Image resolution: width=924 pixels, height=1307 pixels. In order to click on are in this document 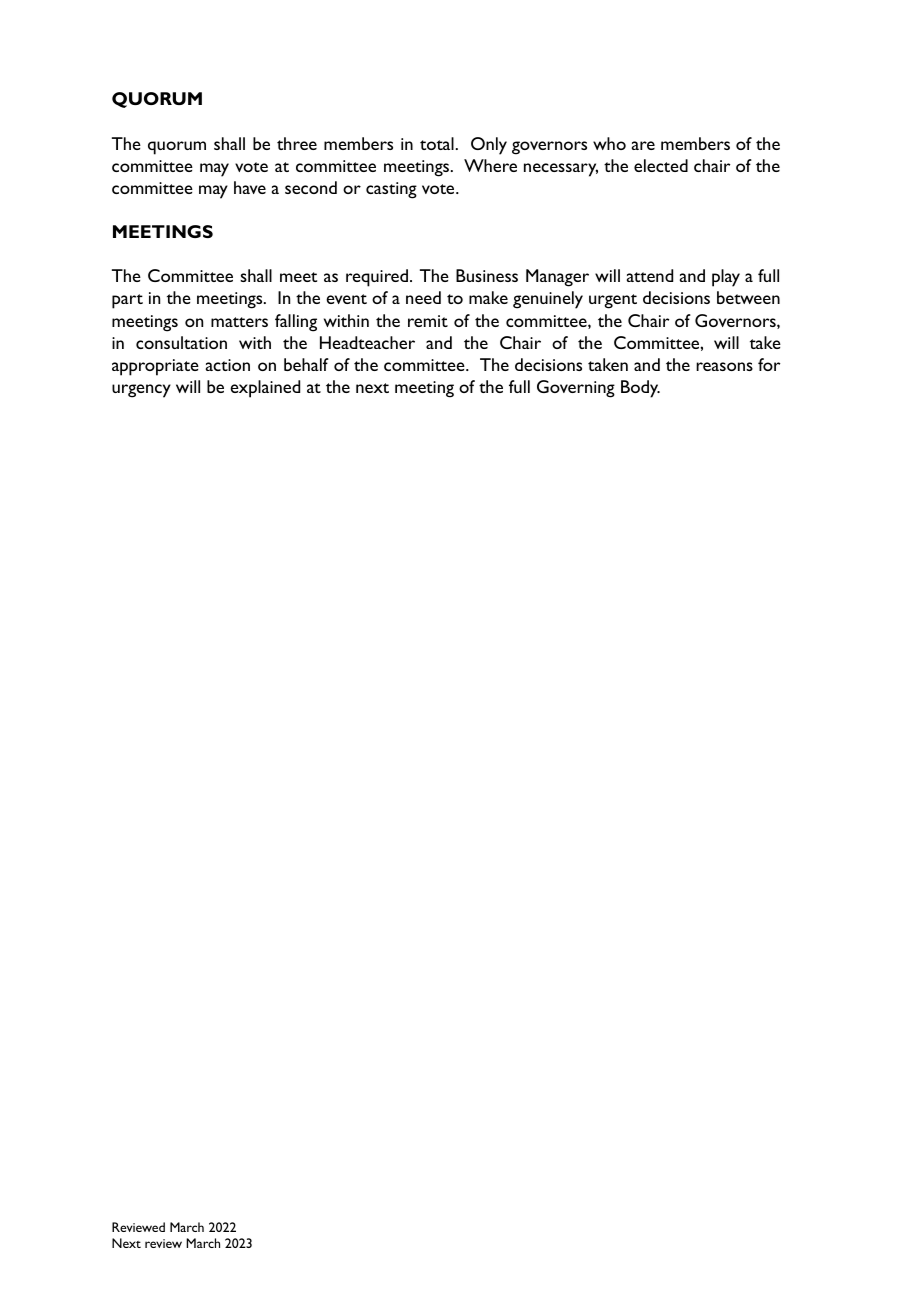, I will do `click(643, 145)`.
